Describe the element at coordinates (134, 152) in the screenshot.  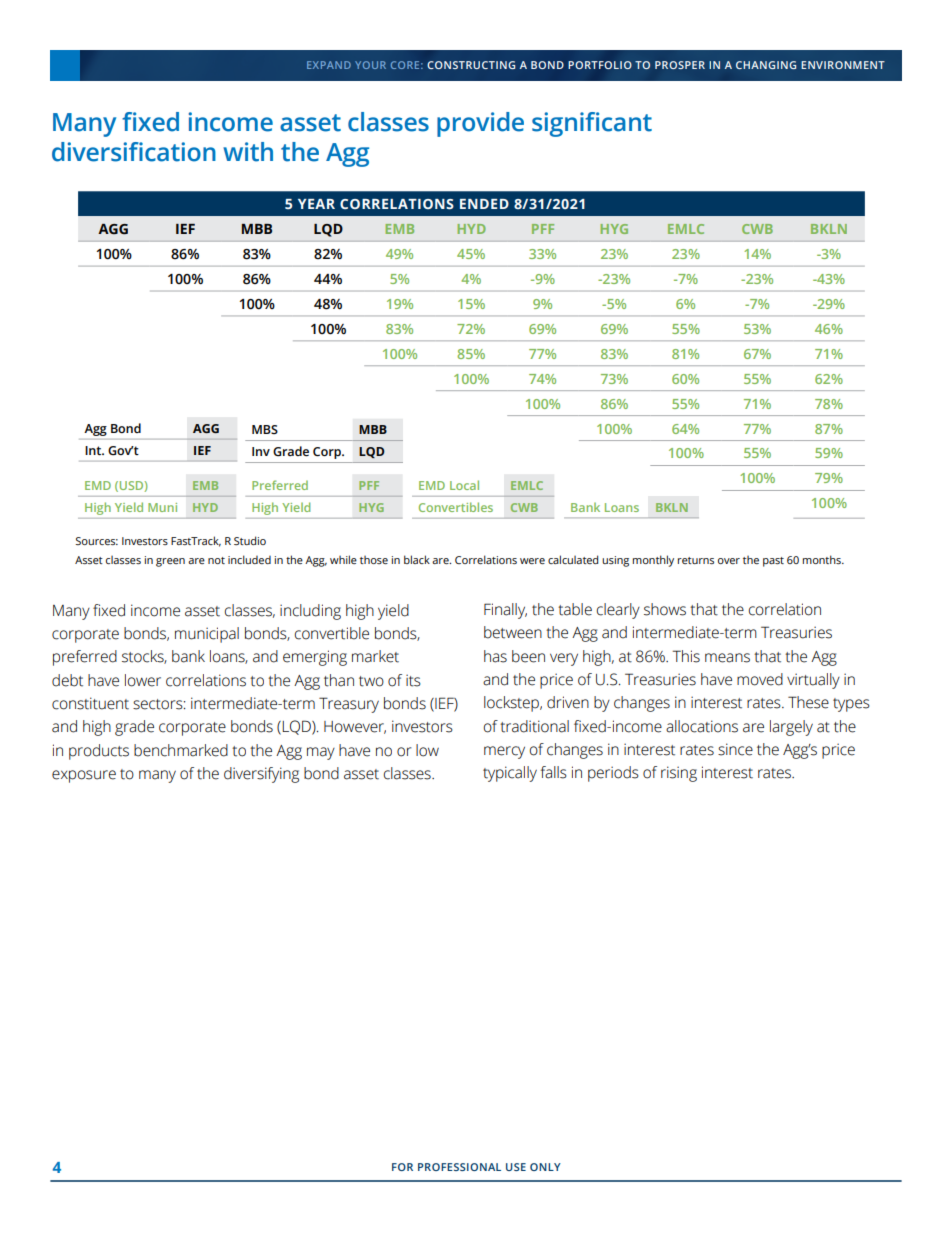
I see `diversification` at that location.
